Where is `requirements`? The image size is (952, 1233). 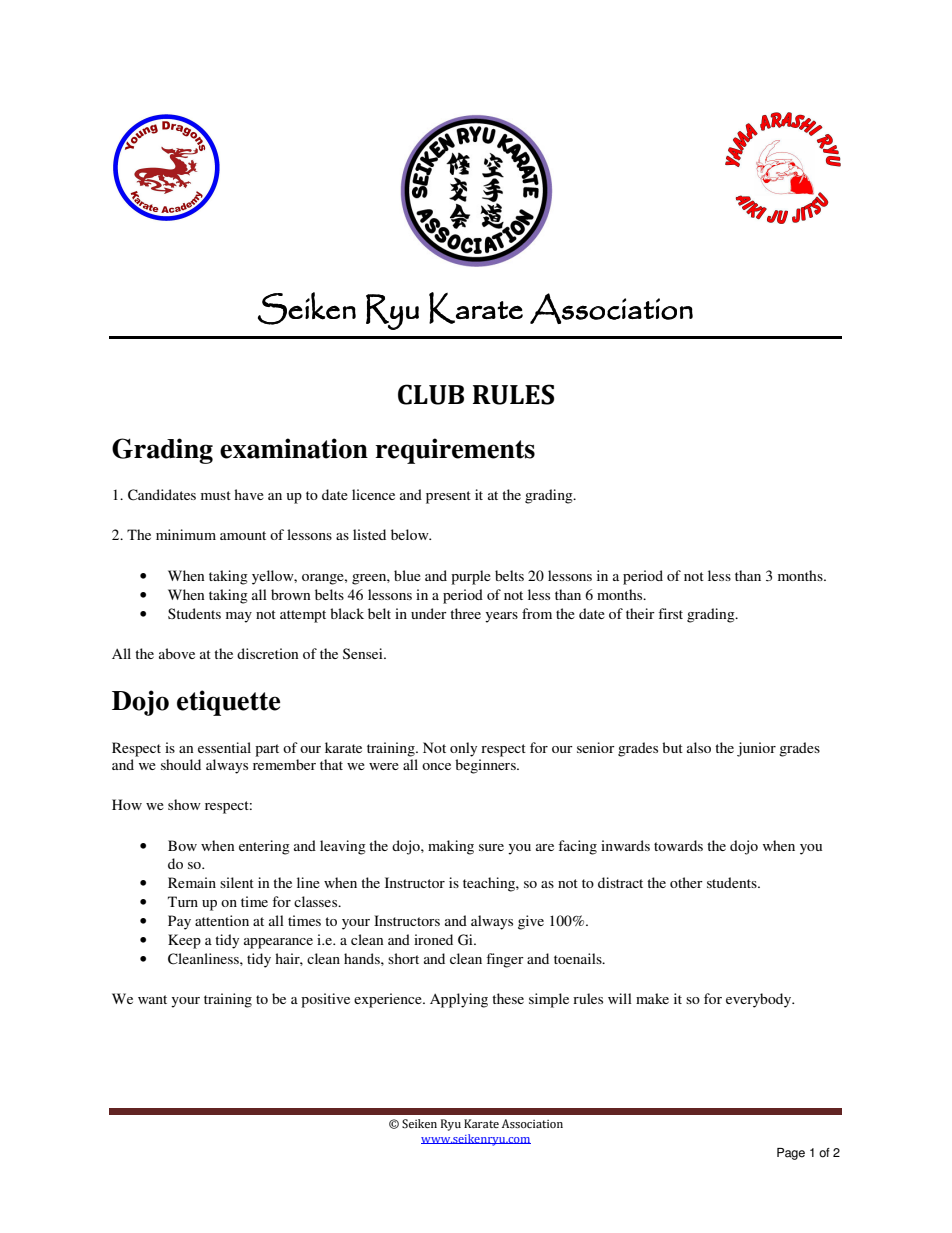
requirements is located at coordinates (455, 451).
